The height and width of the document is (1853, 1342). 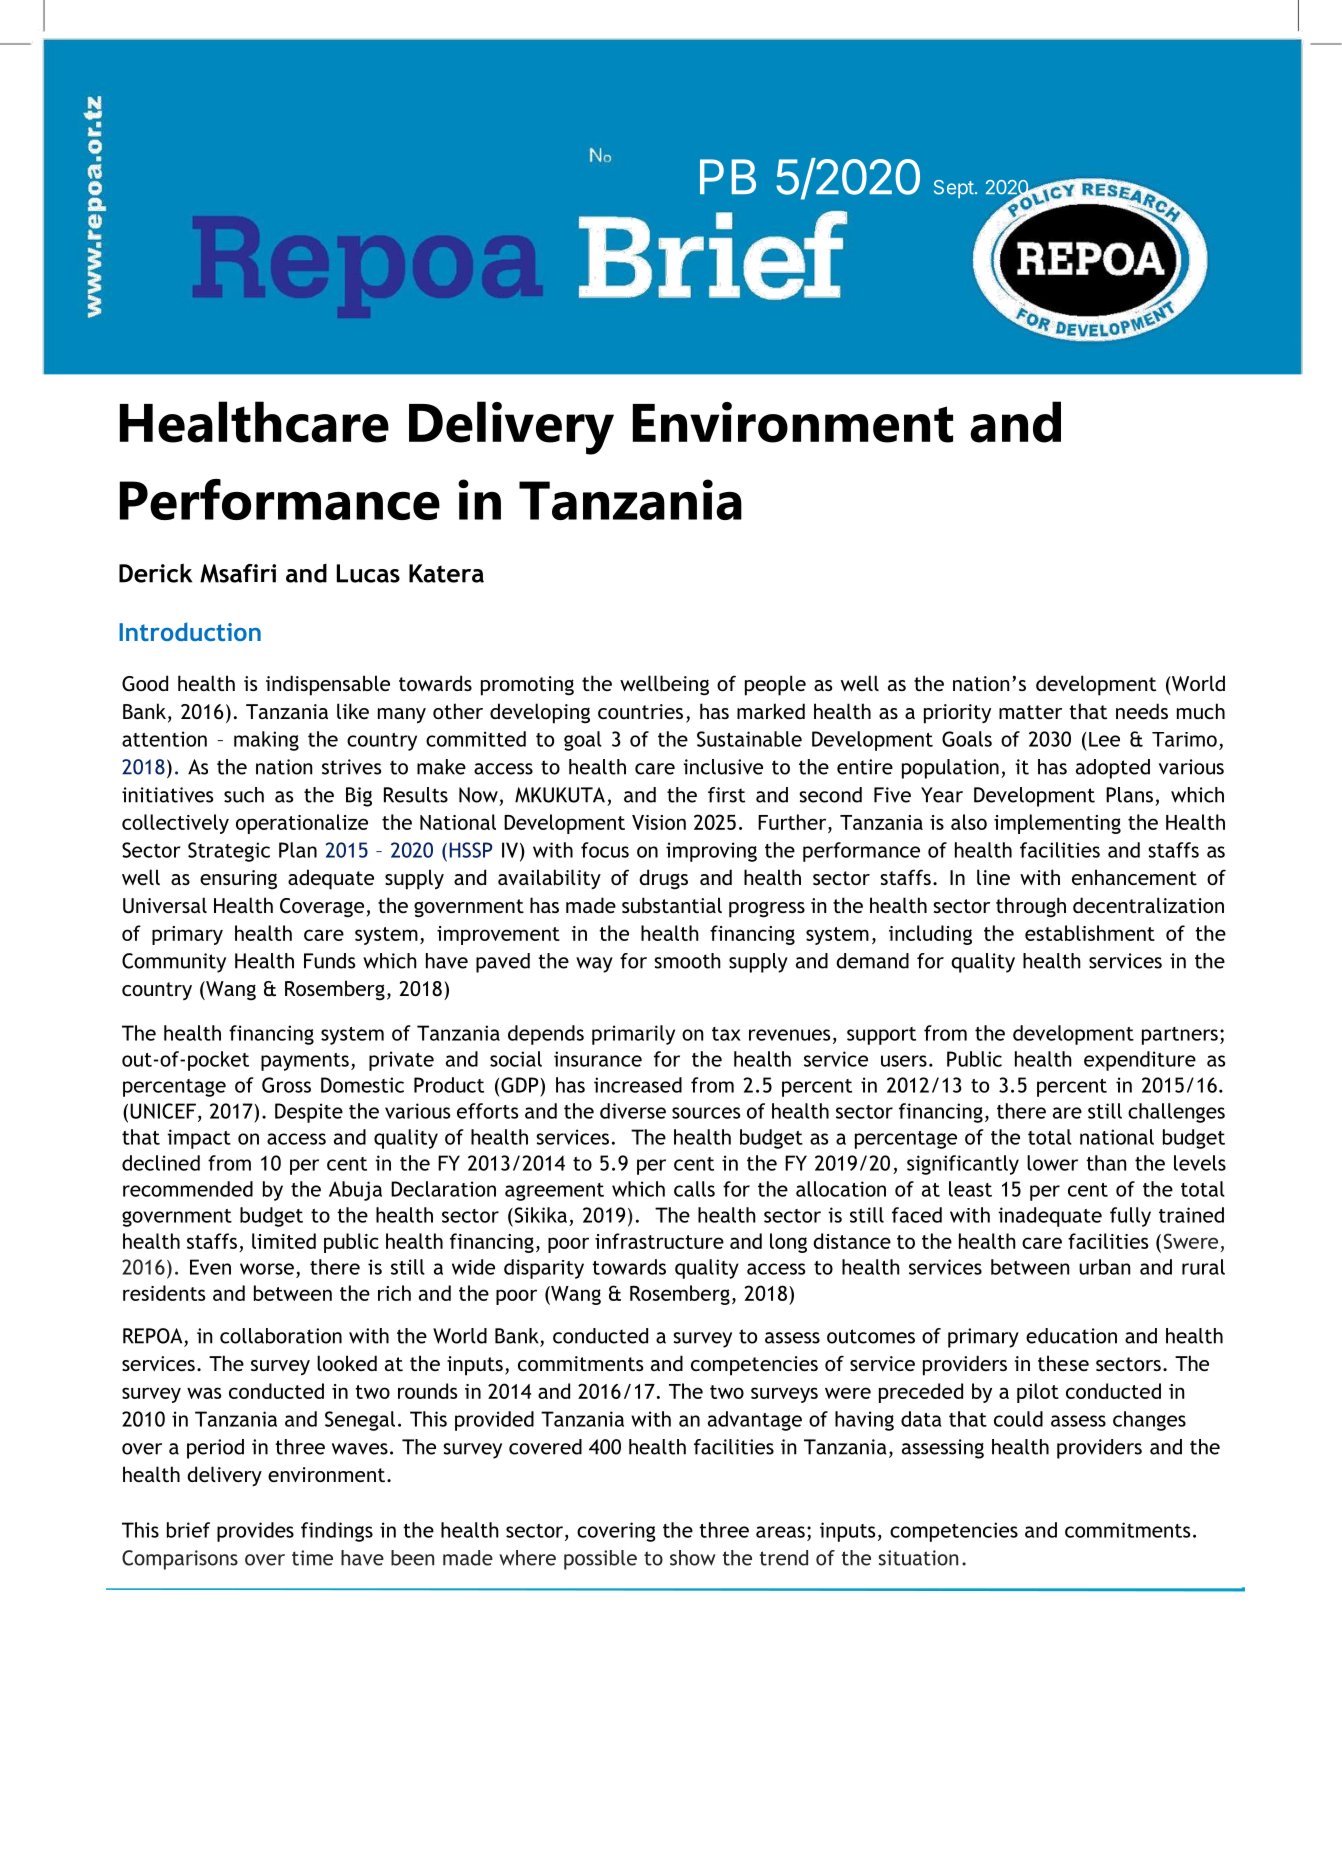 I want to click on people, so click(x=775, y=685).
